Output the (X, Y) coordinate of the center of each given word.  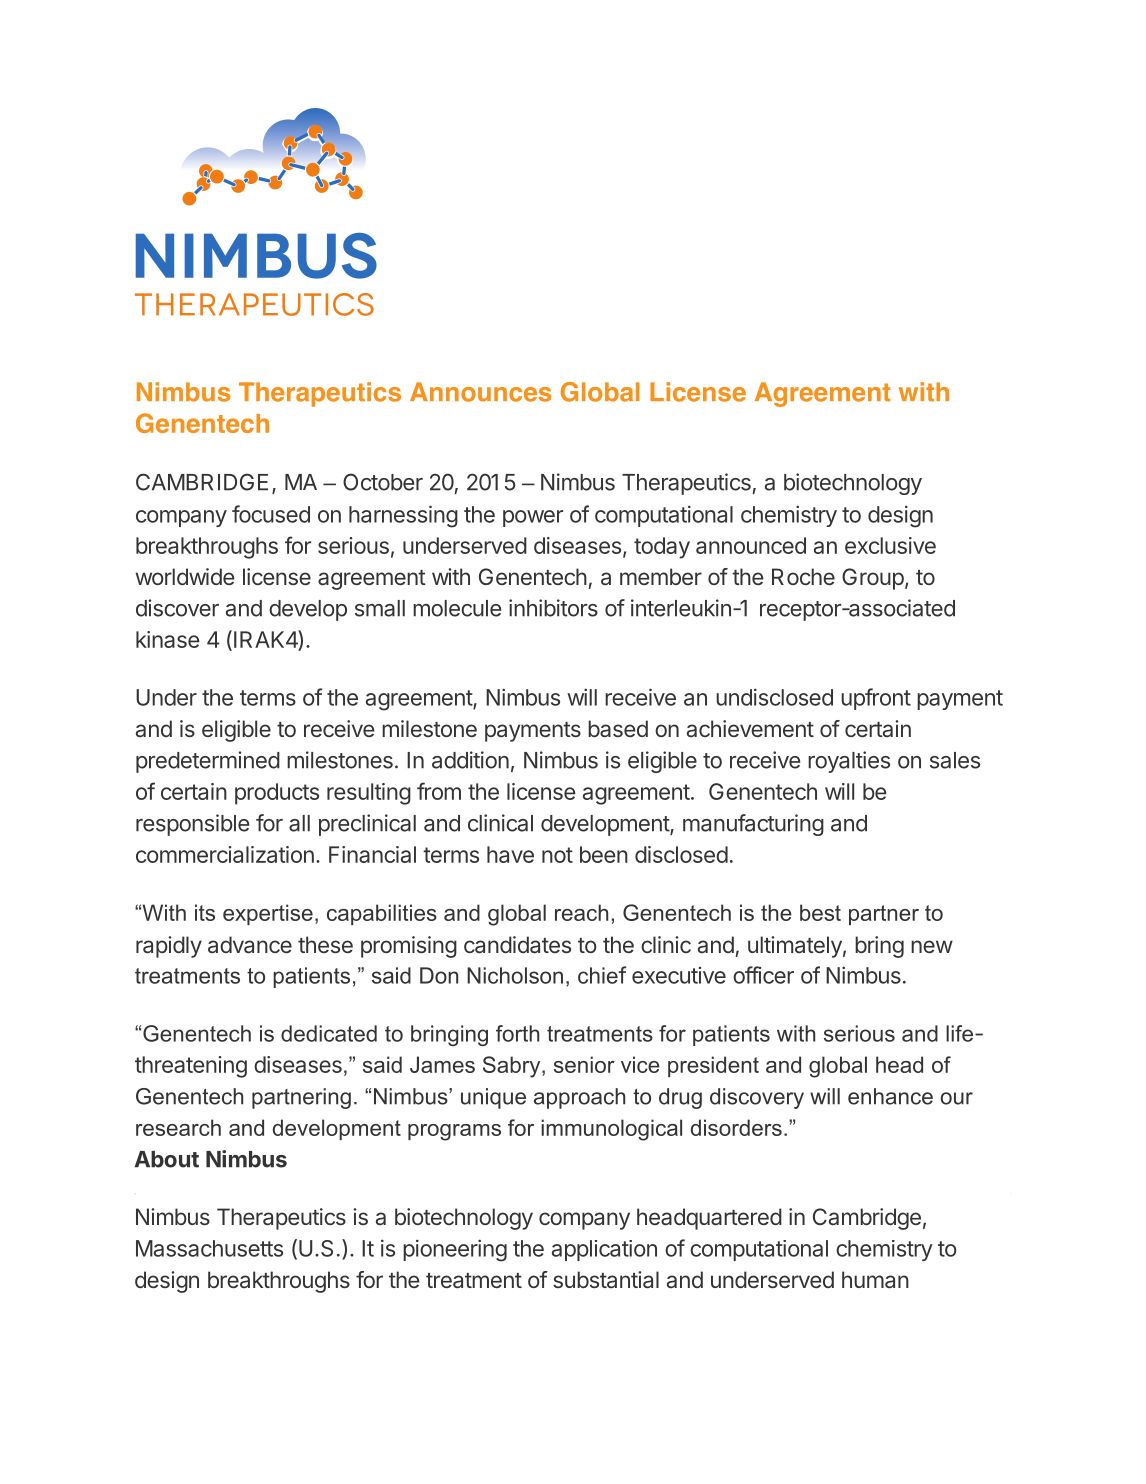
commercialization (225, 854)
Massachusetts (209, 1248)
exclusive (890, 545)
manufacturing (753, 825)
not (557, 855)
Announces (480, 392)
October (383, 482)
